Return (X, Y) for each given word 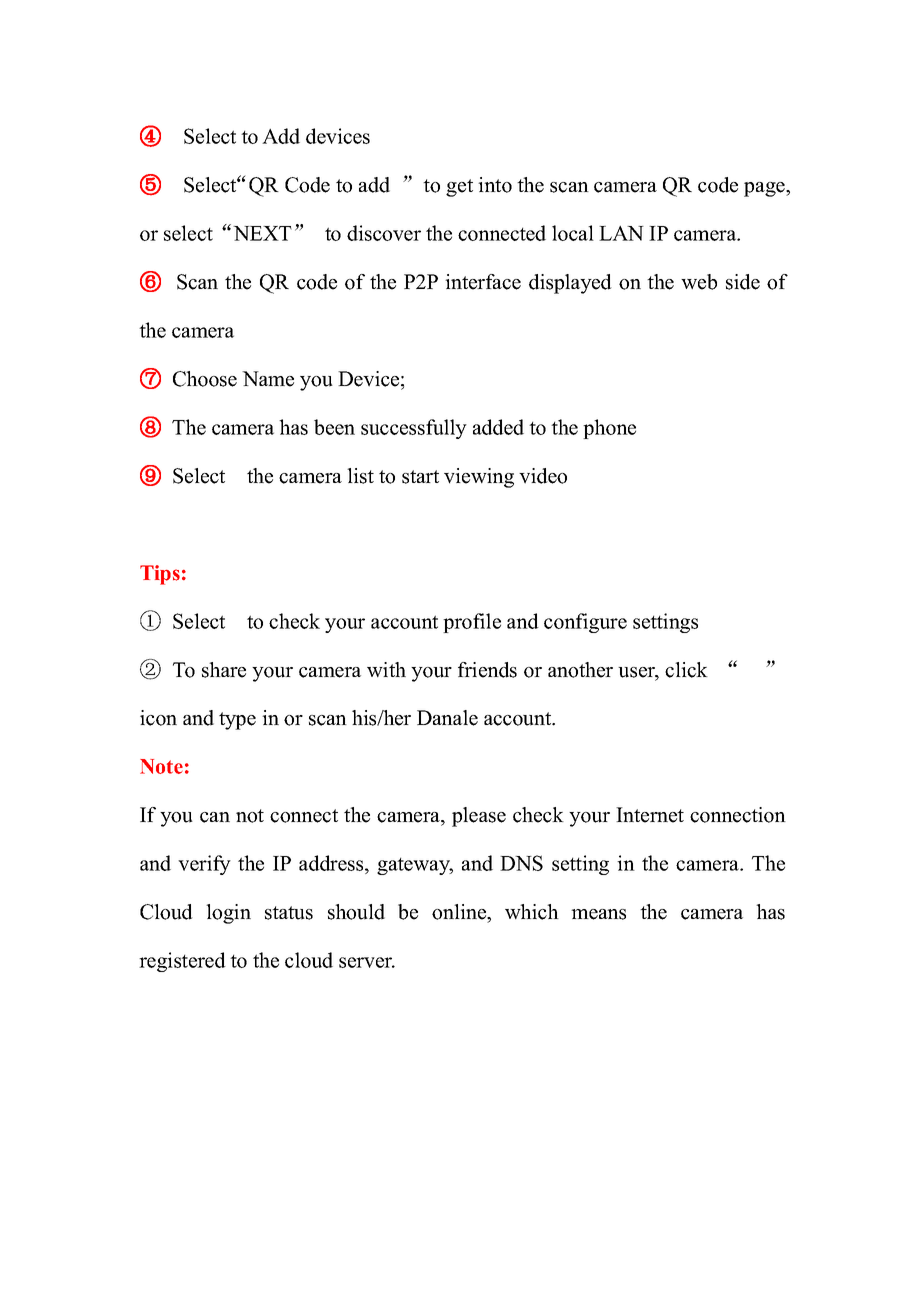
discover (384, 233)
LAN (621, 233)
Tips (160, 575)
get (459, 188)
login (228, 914)
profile (472, 623)
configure (585, 623)
